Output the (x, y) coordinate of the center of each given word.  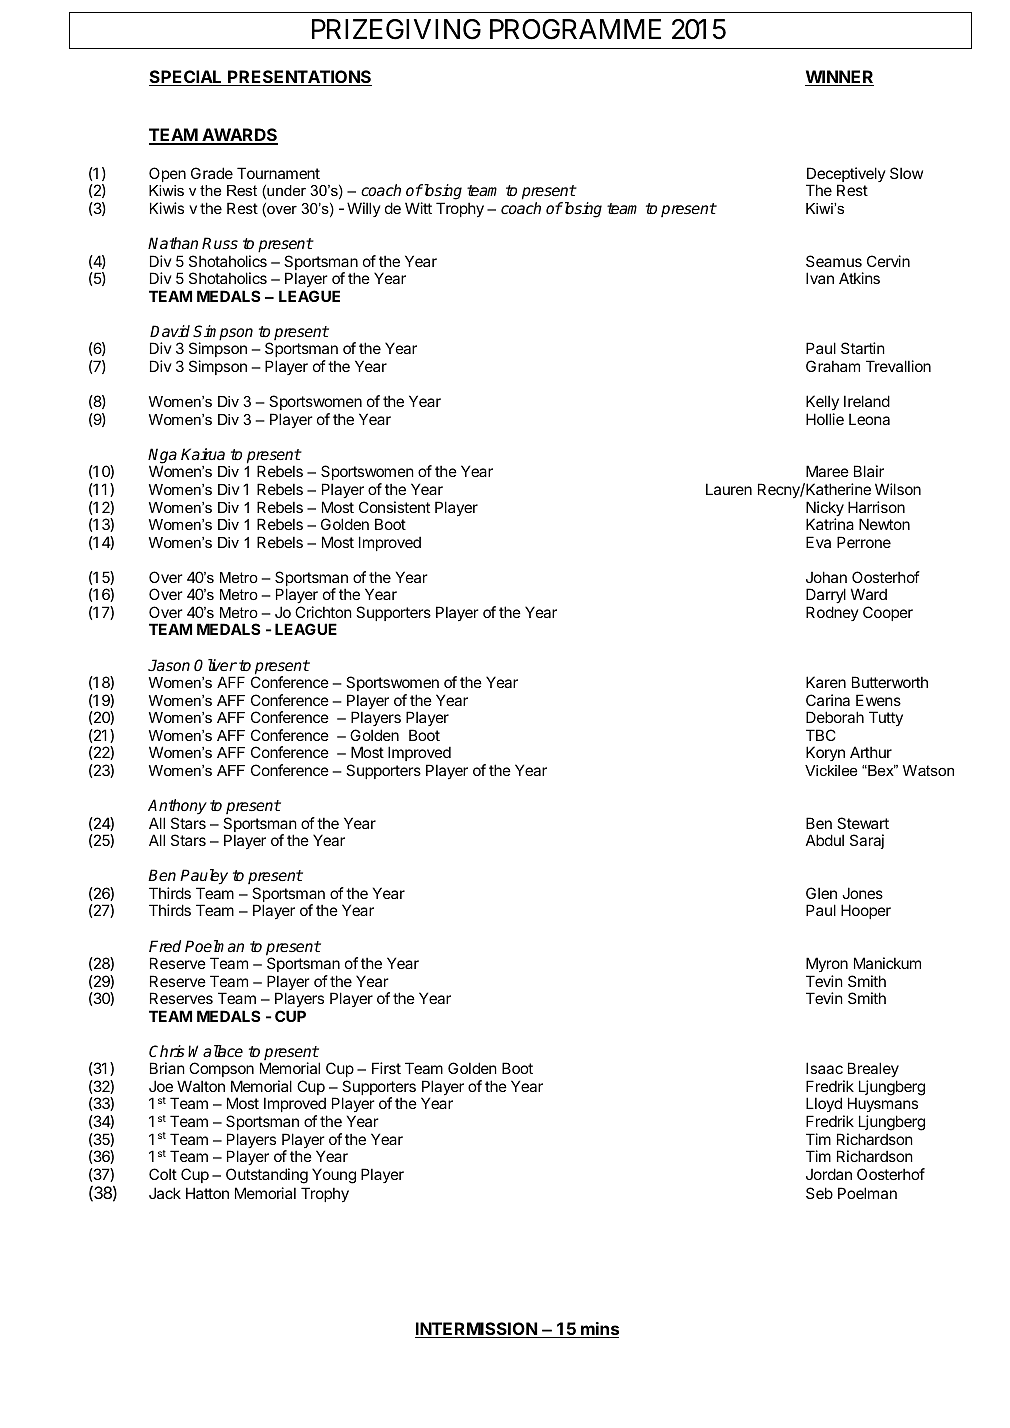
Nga (162, 457)
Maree (827, 471)
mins (599, 1330)
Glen (821, 893)
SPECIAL (187, 78)
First (386, 1068)
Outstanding (267, 1176)
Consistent (394, 507)
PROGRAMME (575, 29)
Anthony (177, 807)
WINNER (839, 78)
